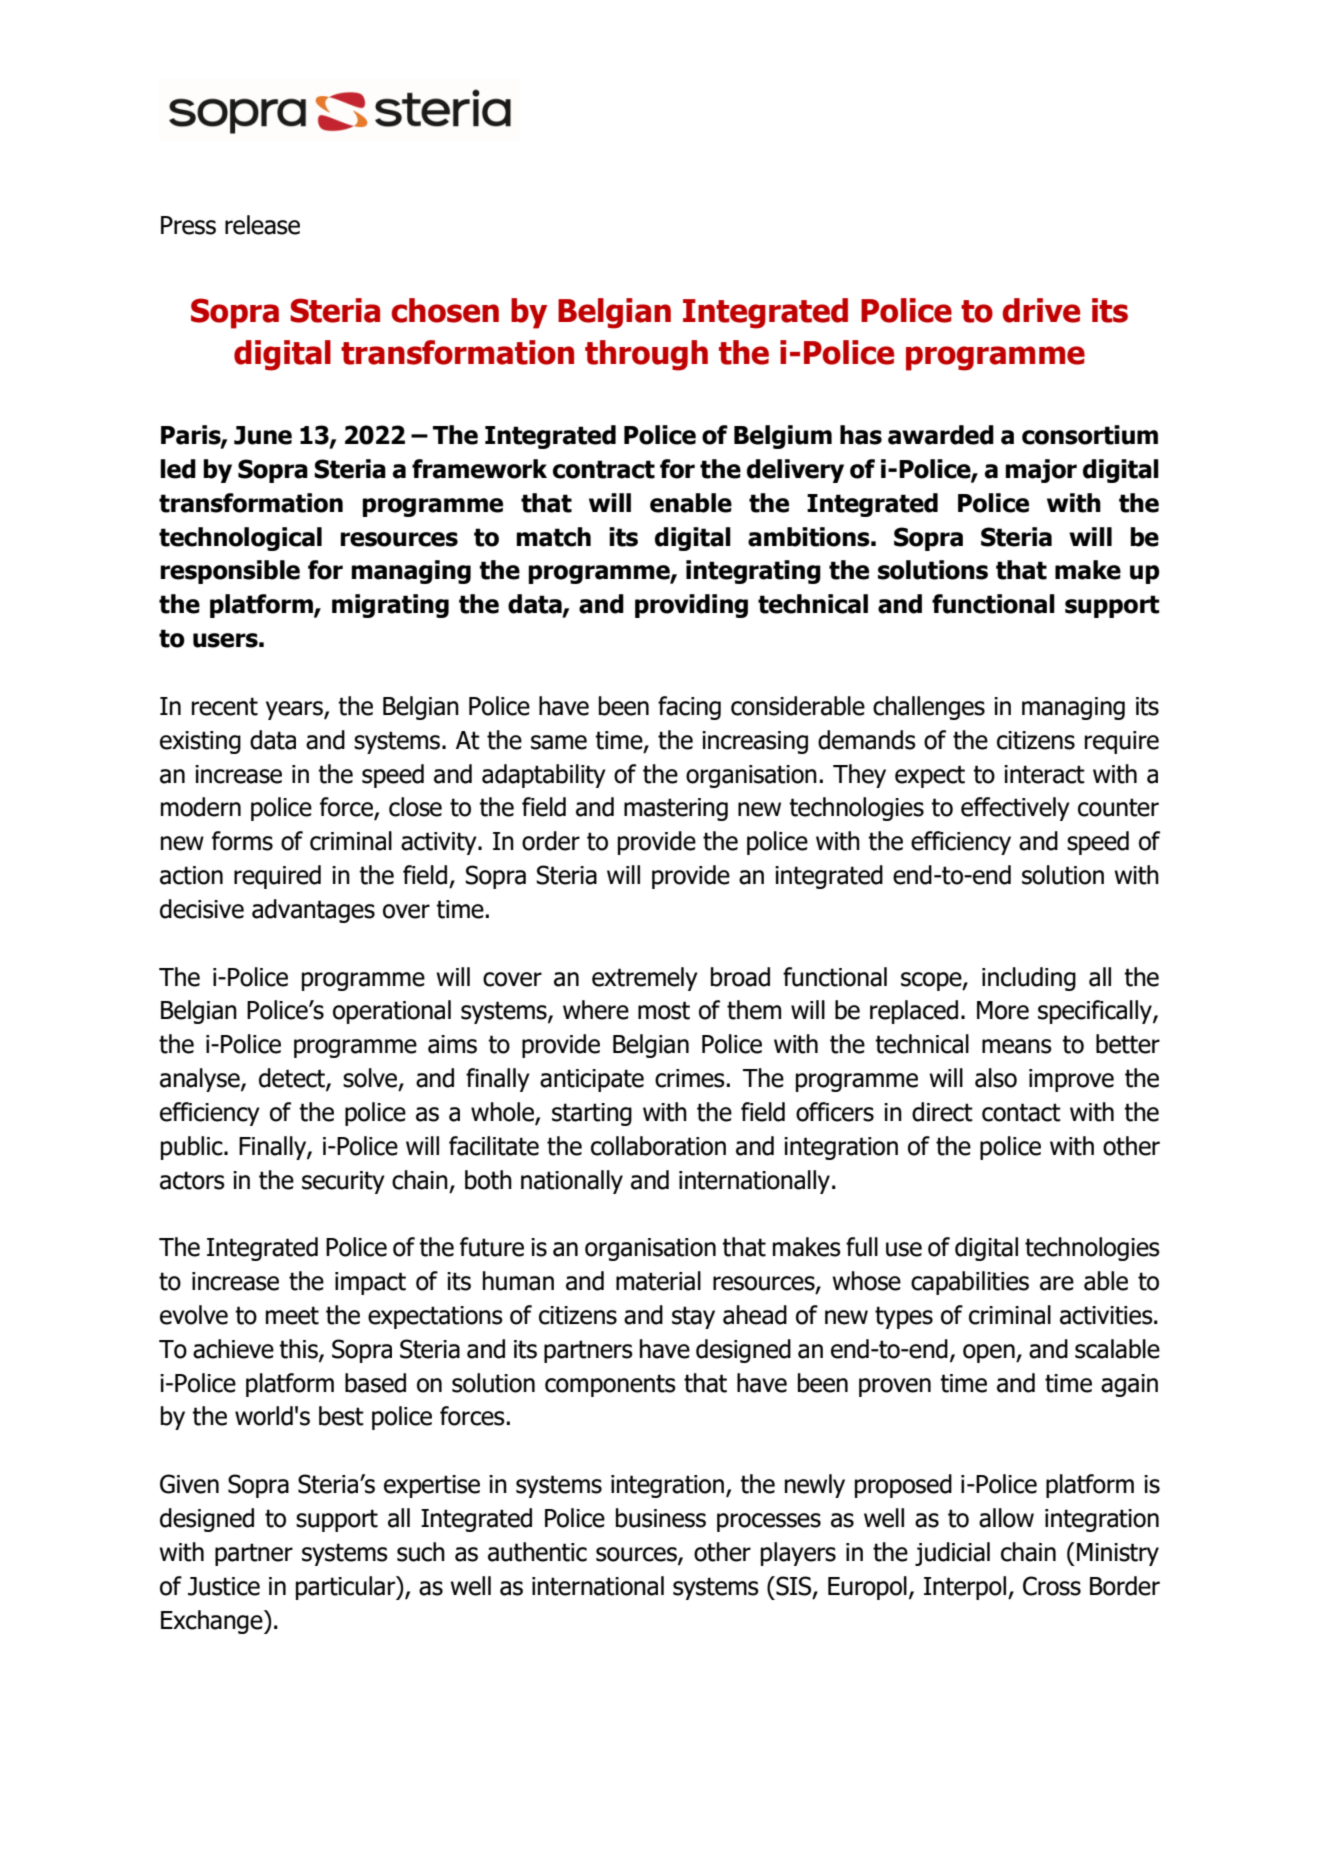 Image resolution: width=1319 pixels, height=1866 pixels. Describe the element at coordinates (929, 708) in the screenshot. I see `challenges` at that location.
